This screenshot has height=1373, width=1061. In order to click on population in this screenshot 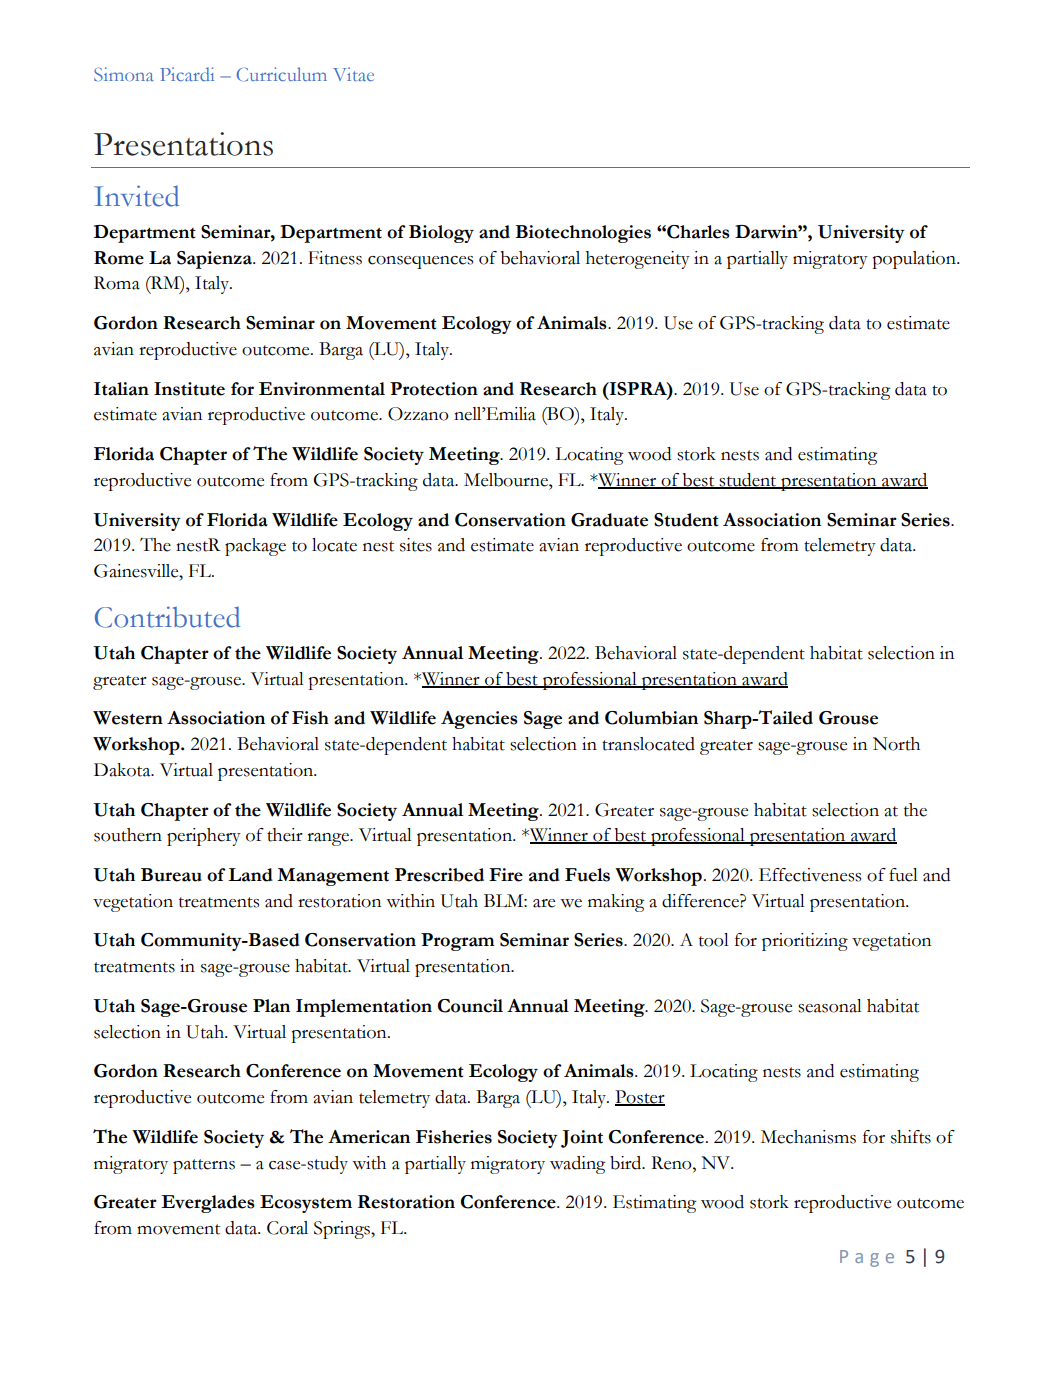, I will do `click(915, 260)`.
